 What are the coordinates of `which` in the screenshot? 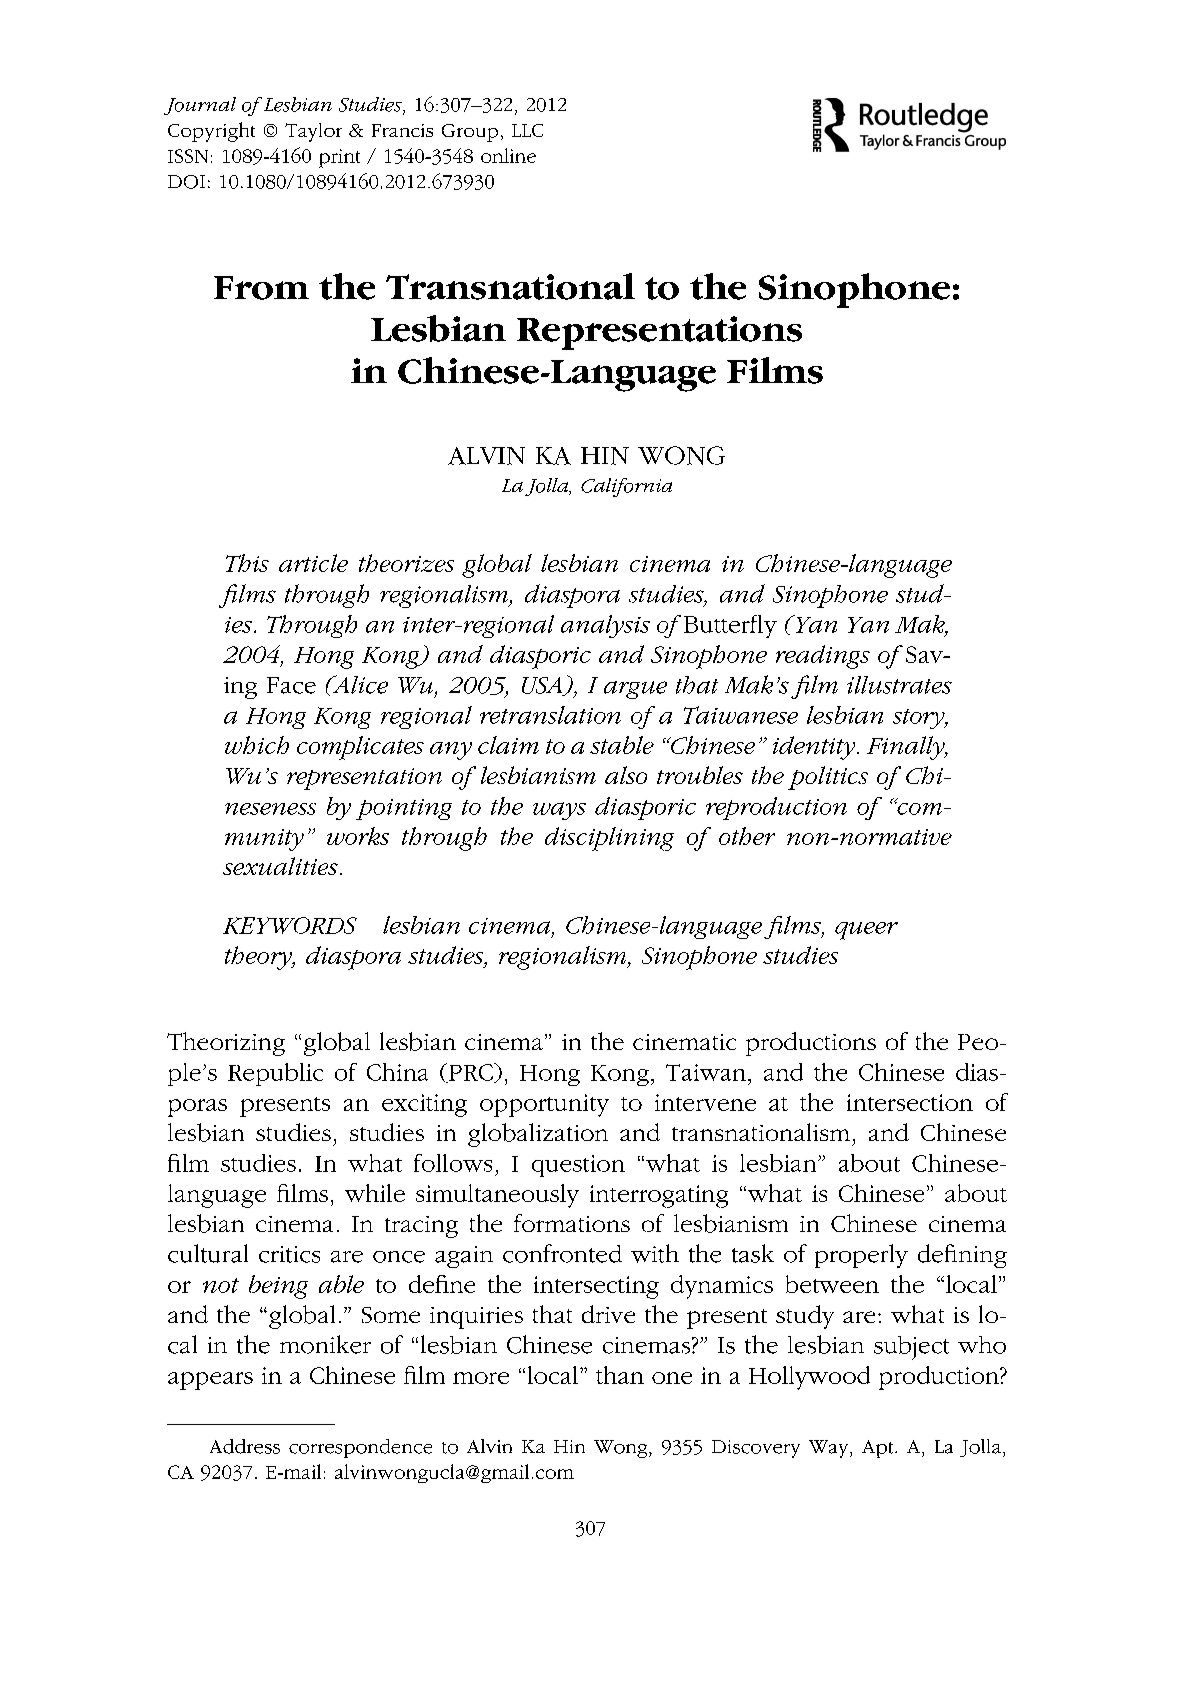 It's located at (257, 745).
